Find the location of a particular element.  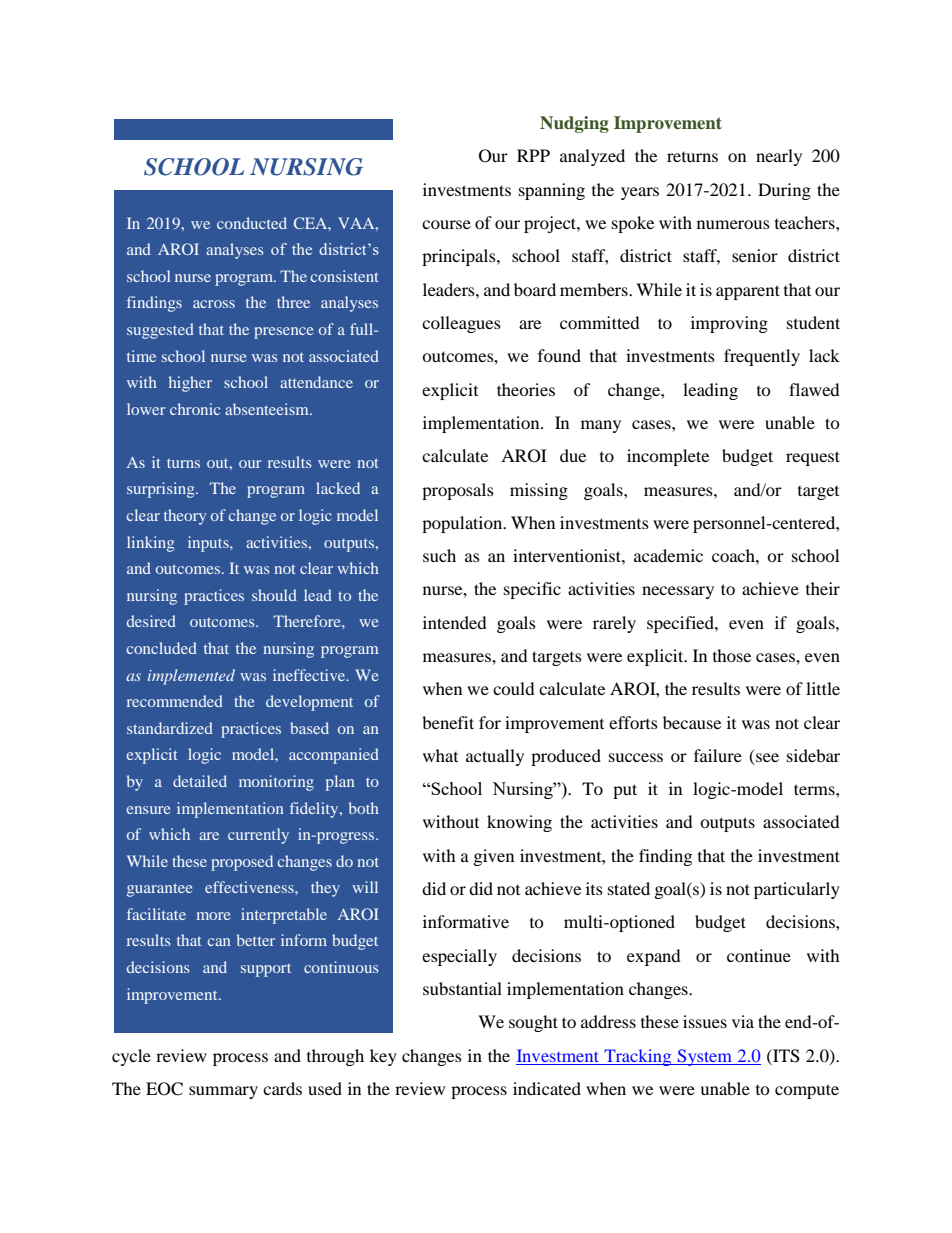

intended is located at coordinates (455, 622).
